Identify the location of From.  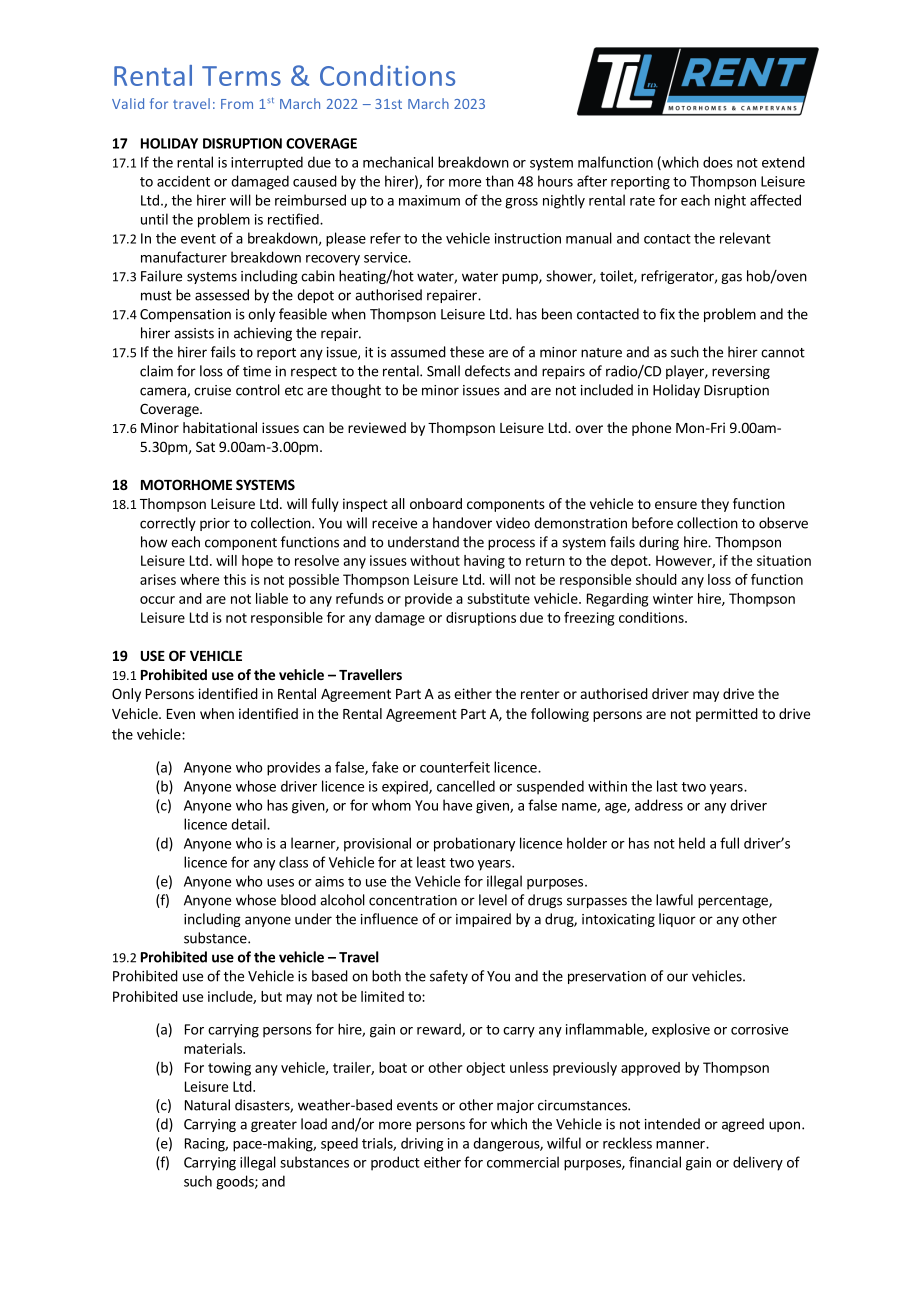
(237, 104).
